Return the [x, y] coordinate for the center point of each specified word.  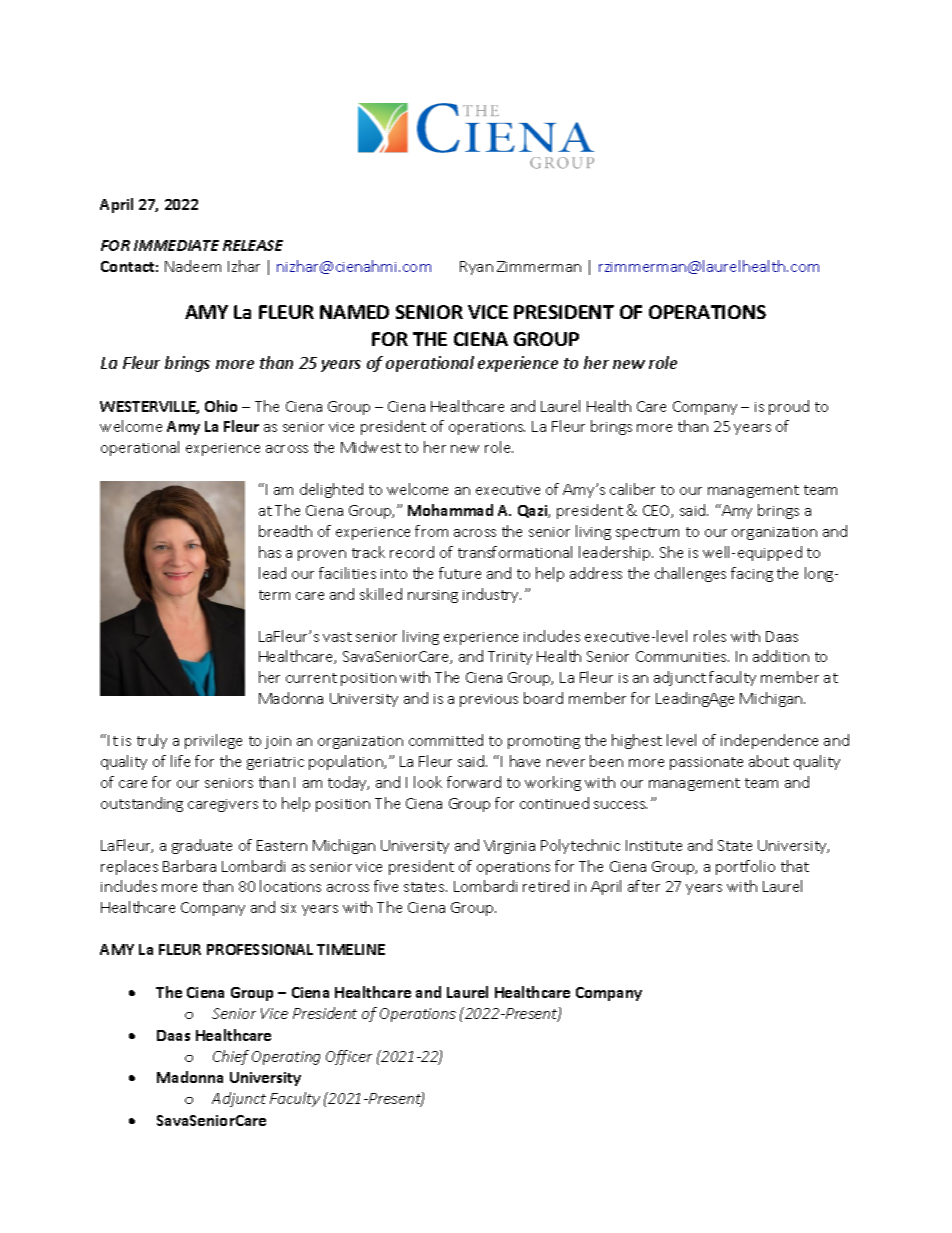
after [644, 886]
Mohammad [450, 510]
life [180, 761]
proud [789, 407]
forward [474, 782]
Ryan [476, 268]
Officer [349, 1057]
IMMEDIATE [176, 245]
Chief [231, 1057]
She [671, 552]
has [270, 552]
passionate [706, 763]
